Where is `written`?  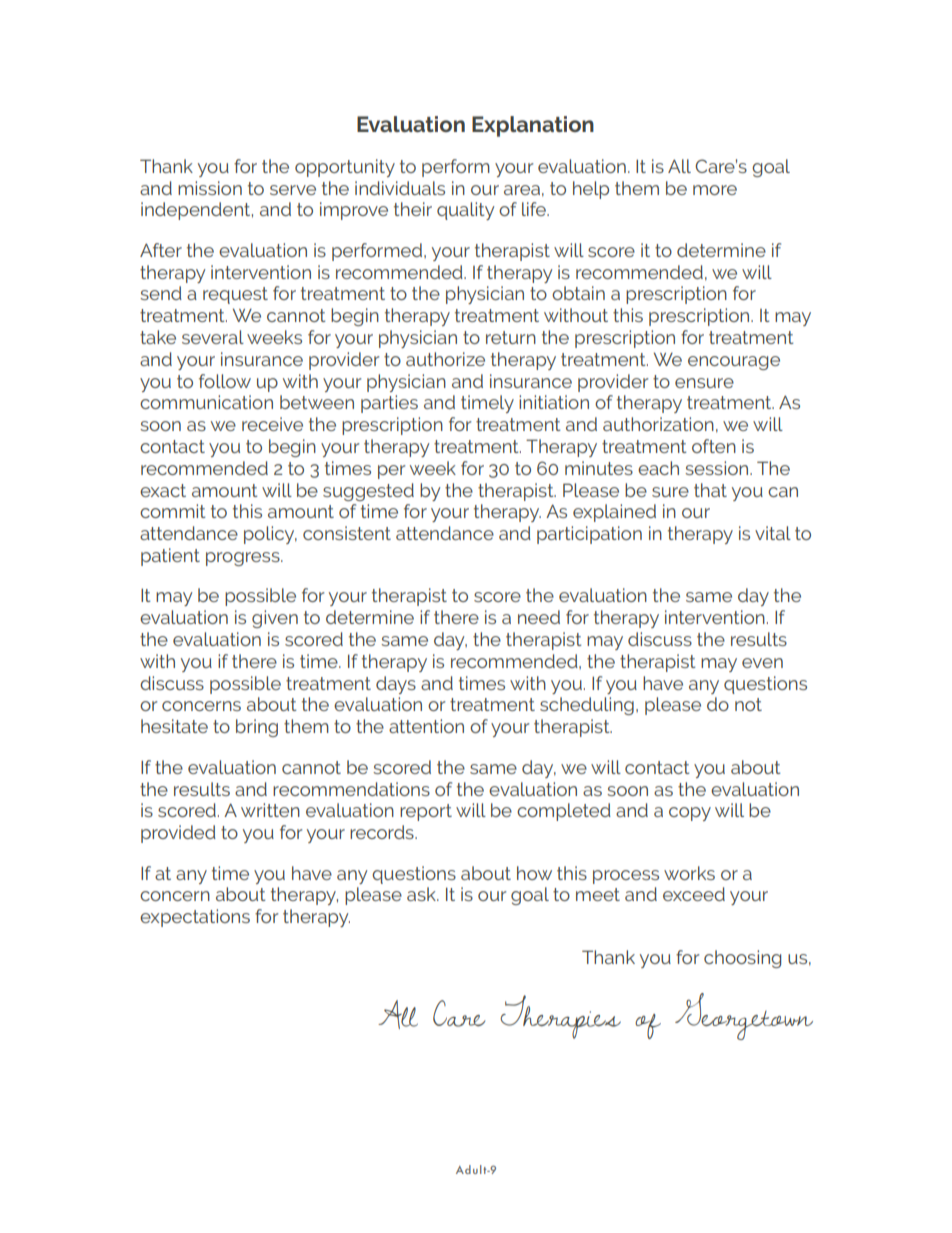
written is located at coordinates (270, 810).
